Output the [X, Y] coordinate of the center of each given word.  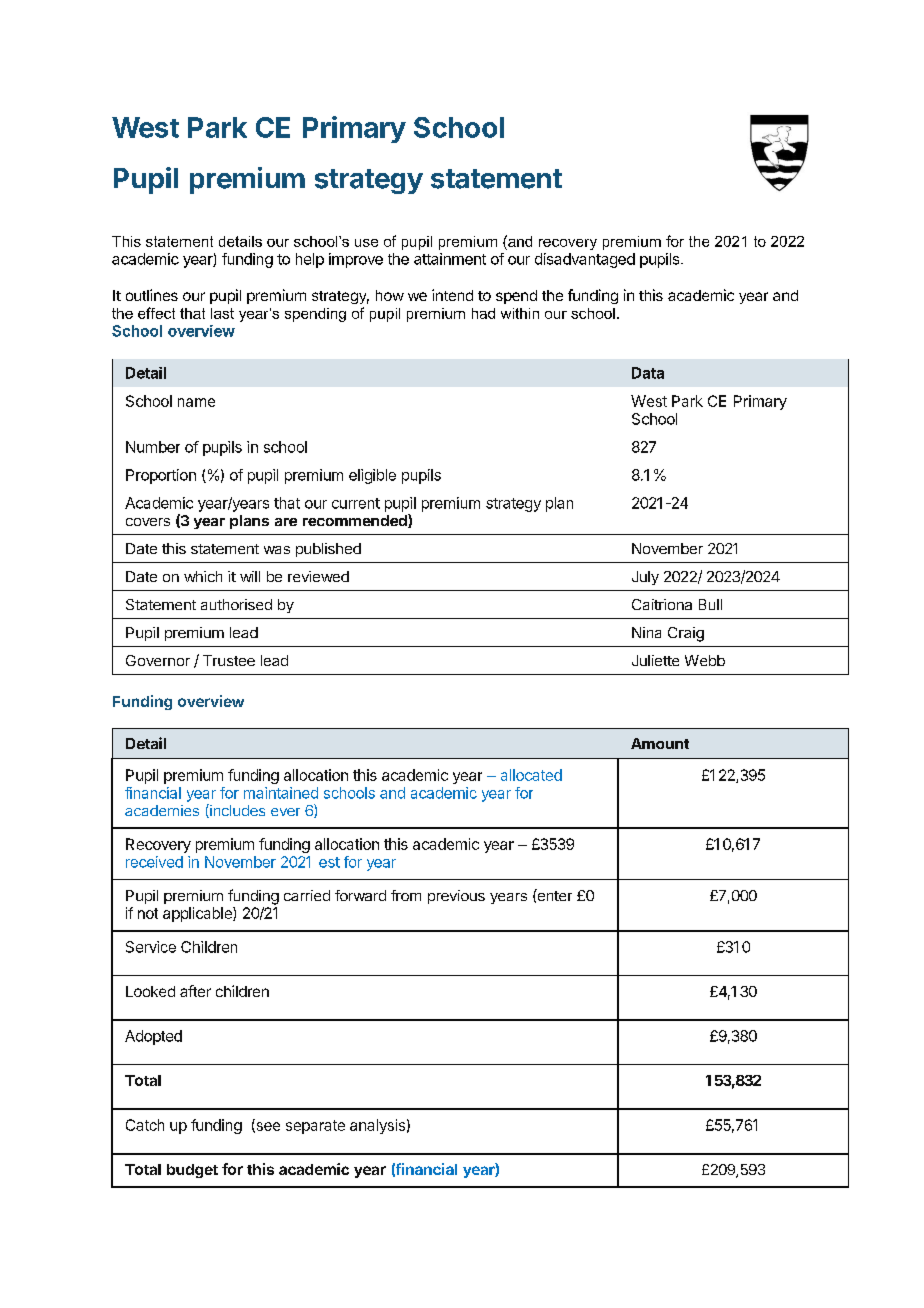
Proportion [161, 476]
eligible [372, 476]
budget [192, 1171]
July [645, 578]
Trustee [229, 660]
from [406, 895]
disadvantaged [585, 260]
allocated [531, 775]
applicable [198, 914]
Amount [660, 743]
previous [456, 897]
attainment [450, 259]
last [222, 313]
